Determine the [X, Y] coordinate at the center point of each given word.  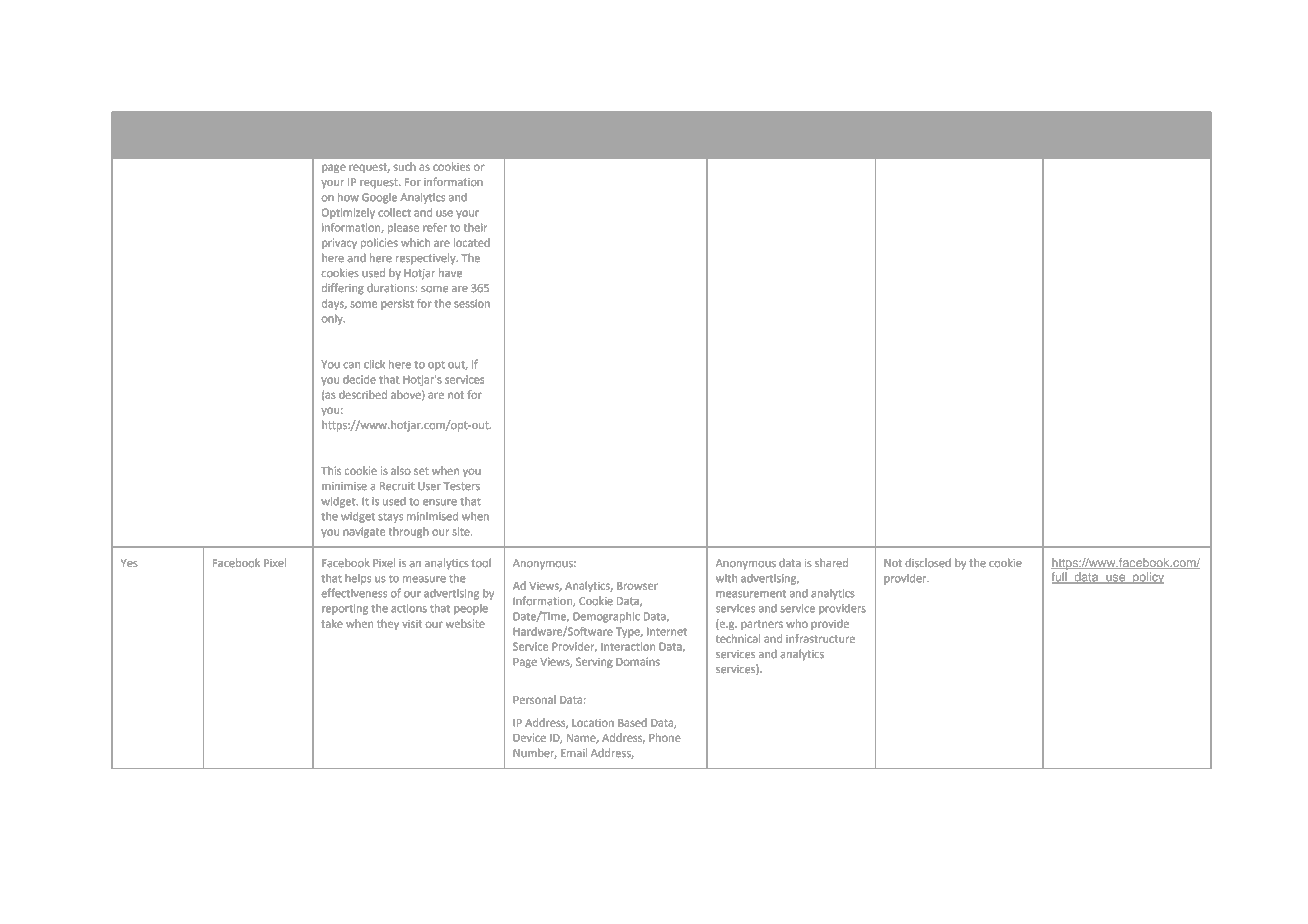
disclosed [928, 562]
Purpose [342, 129]
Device [529, 737]
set [421, 471]
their [475, 227]
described [363, 394]
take [332, 623]
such [405, 166]
